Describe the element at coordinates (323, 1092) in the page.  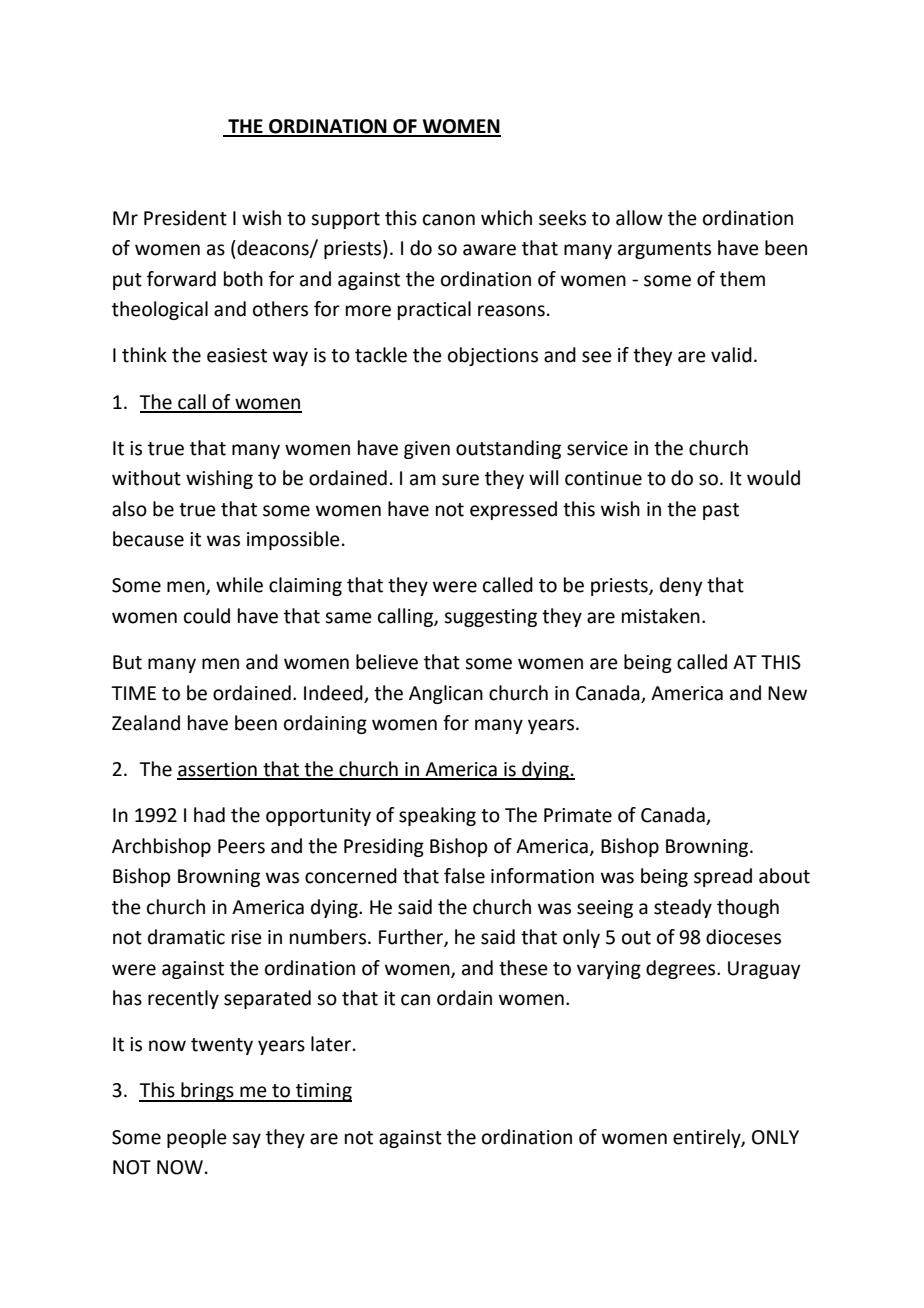
I see `timing` at that location.
